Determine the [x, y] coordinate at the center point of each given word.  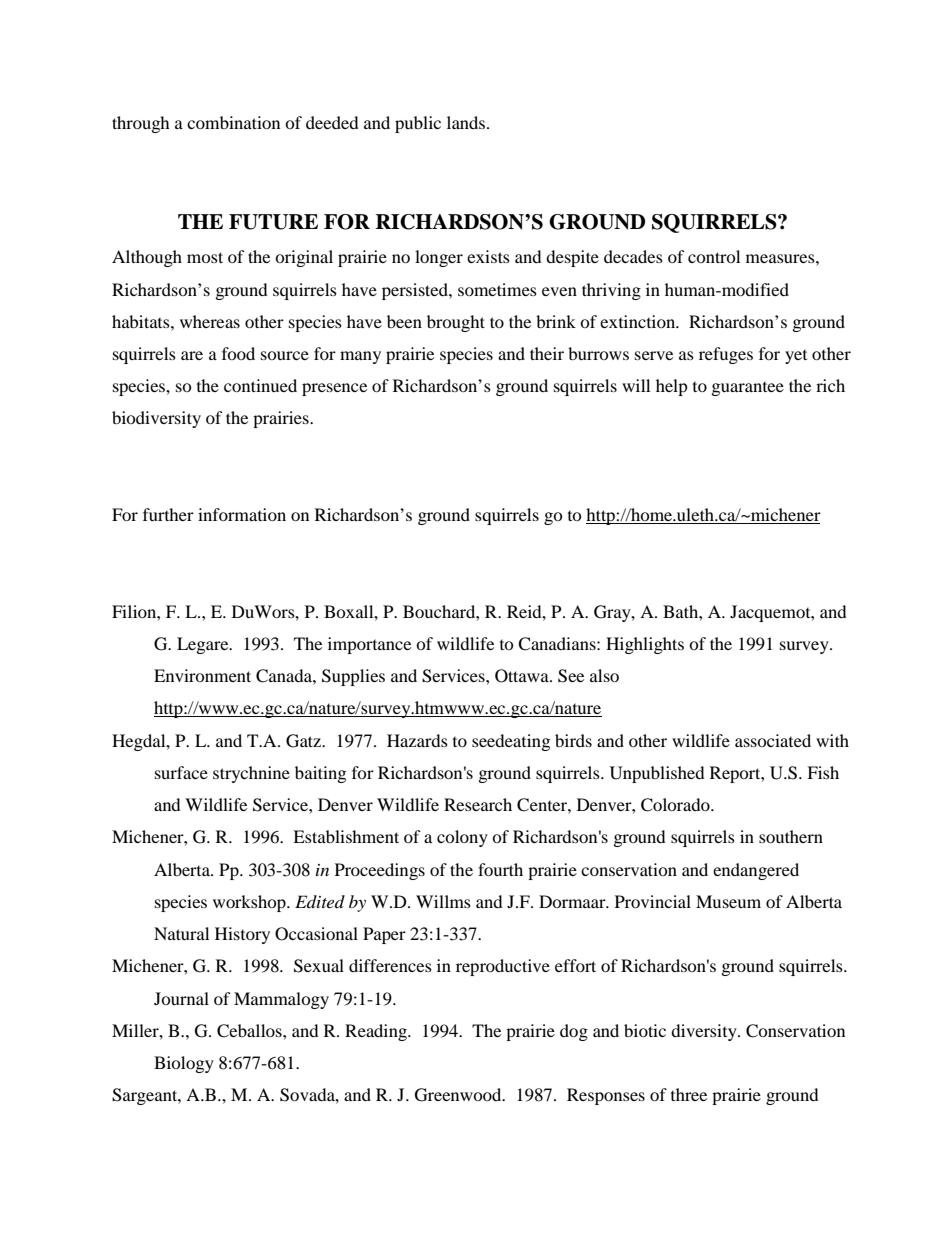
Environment [202, 675]
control [714, 256]
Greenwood [459, 1095]
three [689, 1094]
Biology [184, 1064]
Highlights [645, 645]
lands [467, 122]
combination [233, 122]
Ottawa [523, 676]
